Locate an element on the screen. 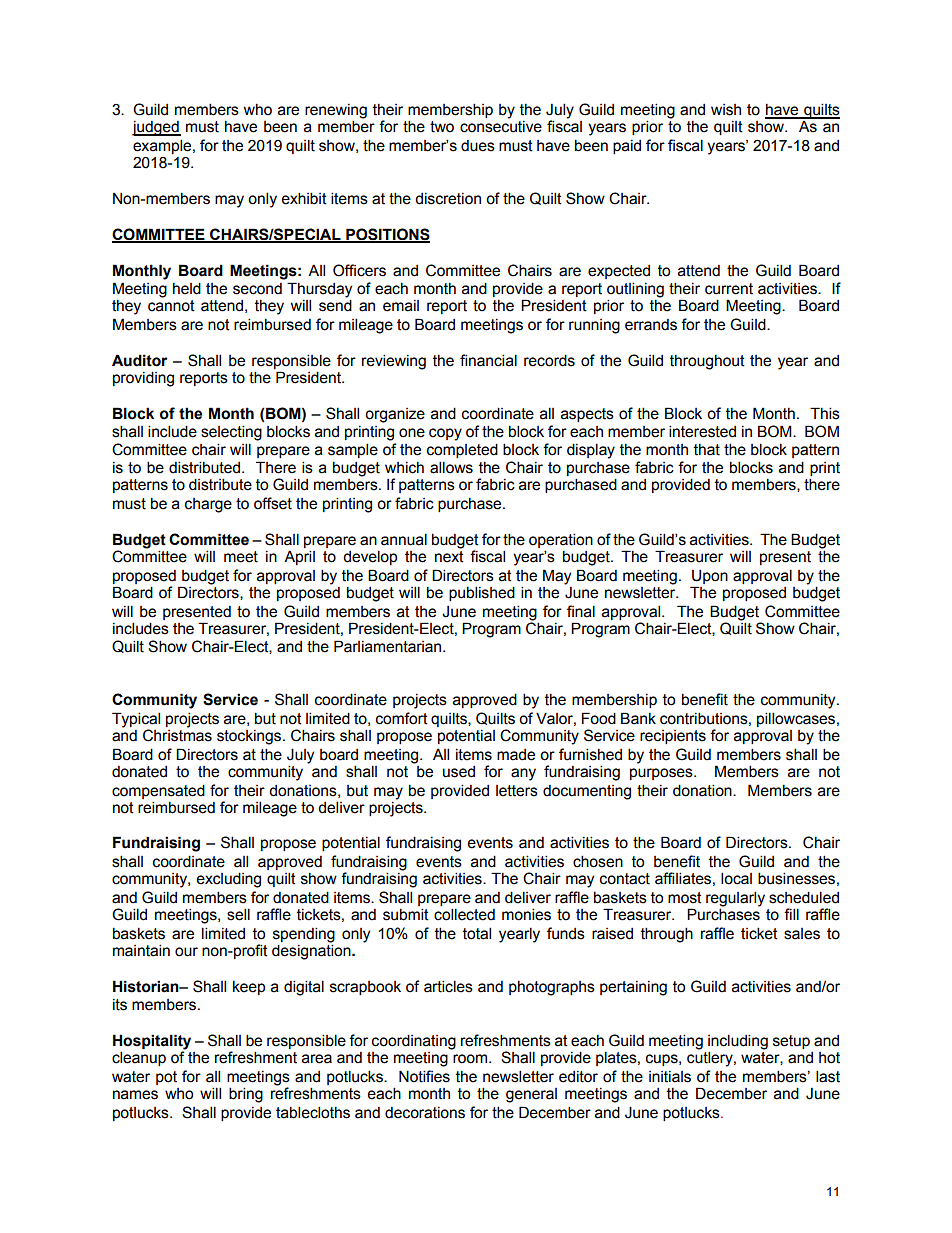  cannot is located at coordinates (171, 306).
